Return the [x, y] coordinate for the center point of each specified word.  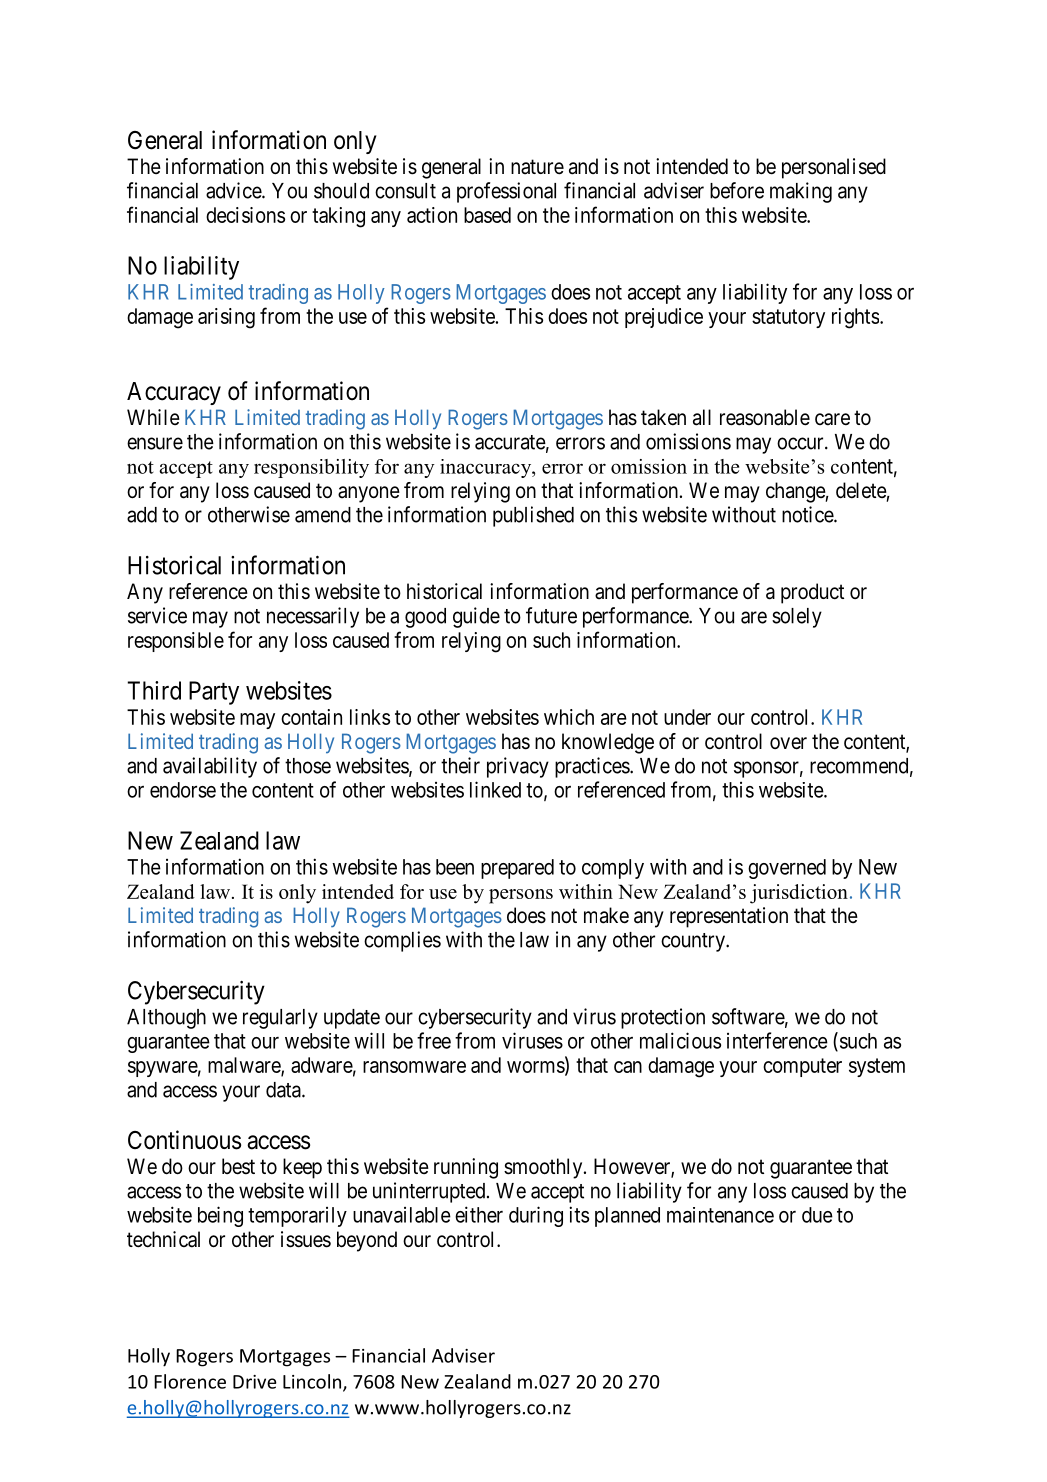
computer [802, 1067]
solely [797, 618]
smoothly [544, 1168]
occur [801, 443]
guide [476, 617]
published [533, 516]
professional [506, 192]
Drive [255, 1382]
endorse [183, 790]
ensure [155, 443]
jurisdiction [799, 894]
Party [214, 693]
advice [234, 190]
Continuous [184, 1140]
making [801, 192]
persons [521, 896]
